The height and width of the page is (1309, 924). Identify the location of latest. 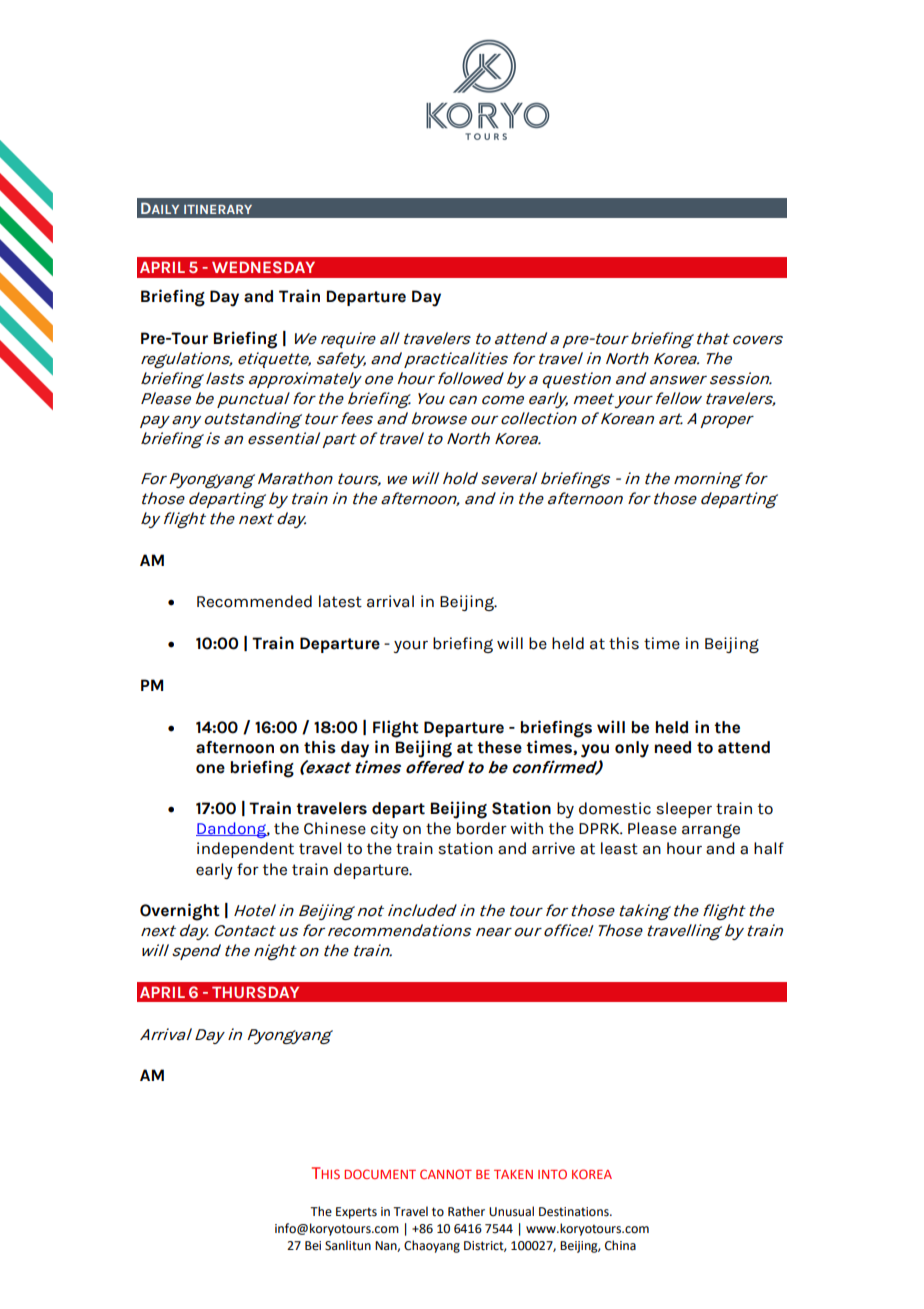
(340, 601).
